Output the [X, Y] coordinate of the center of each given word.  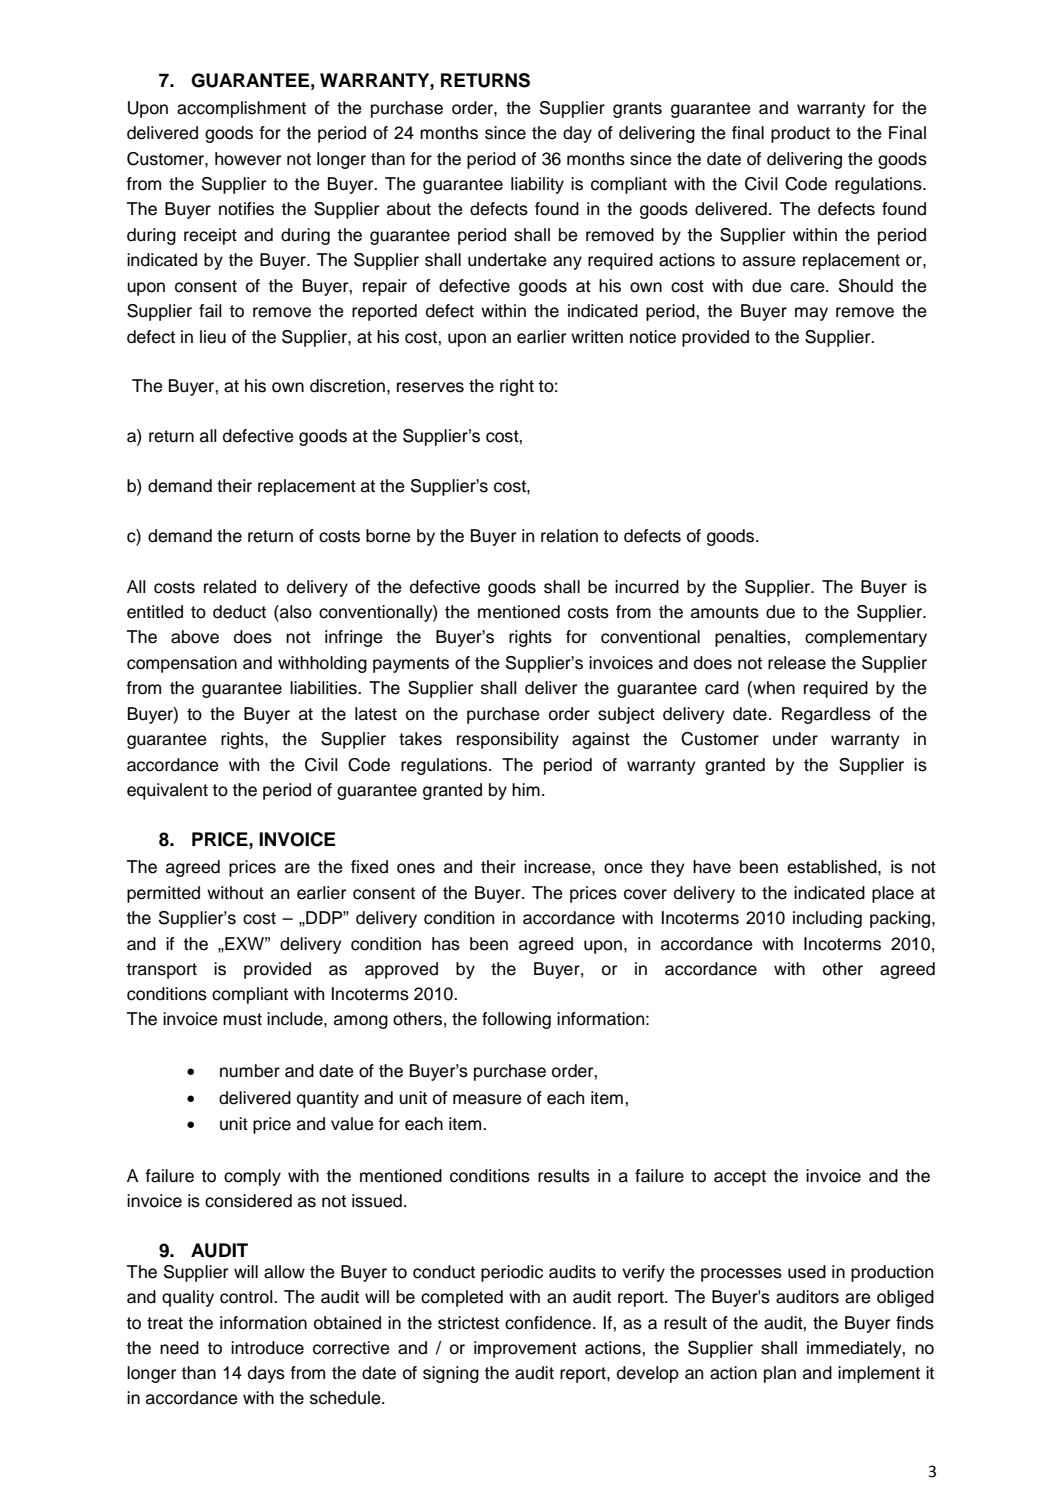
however [248, 159]
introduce [267, 1348]
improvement [525, 1349]
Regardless [826, 715]
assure [769, 261]
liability [537, 185]
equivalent [167, 791]
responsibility [508, 740]
